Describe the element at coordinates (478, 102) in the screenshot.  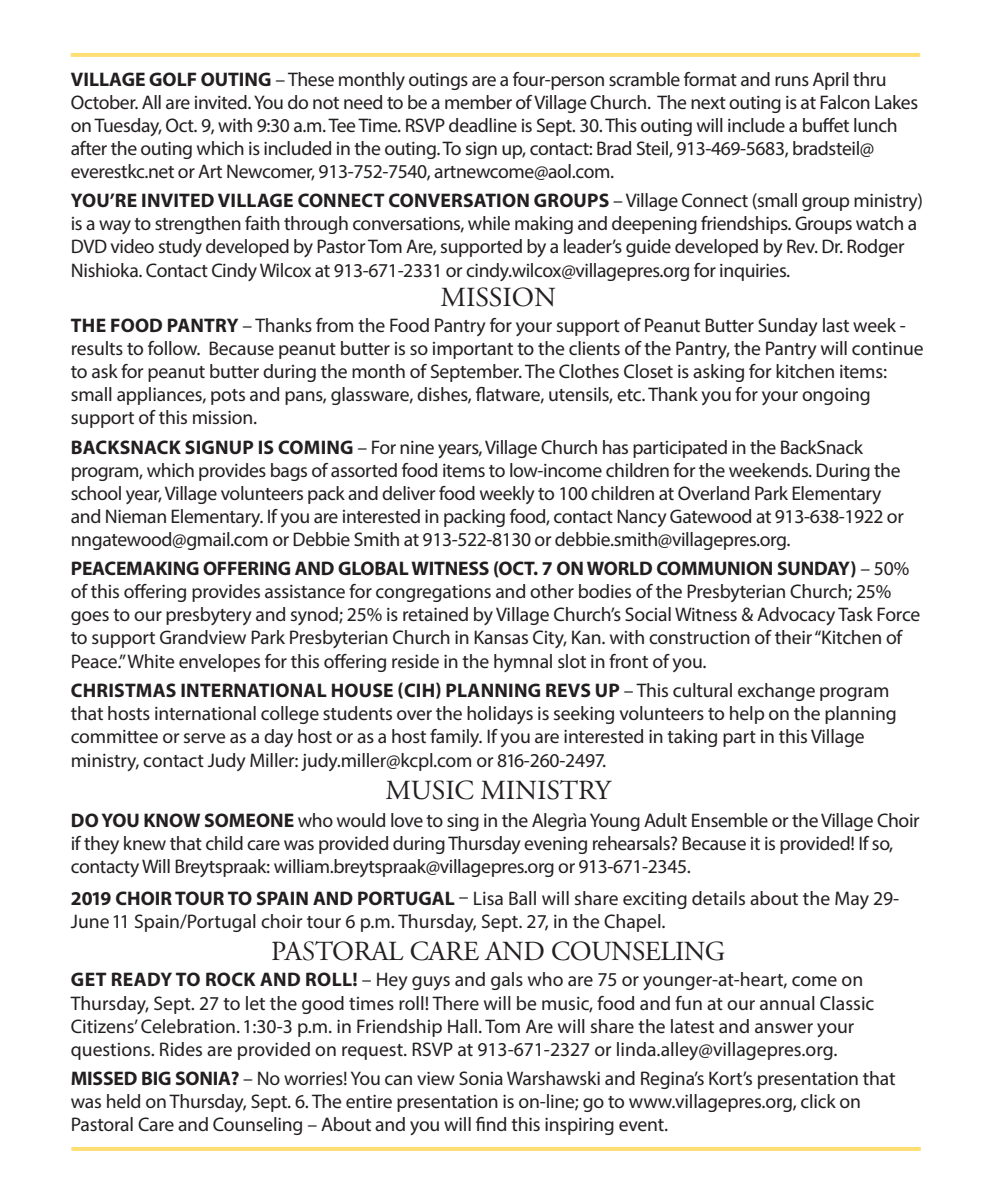
I see `member` at that location.
